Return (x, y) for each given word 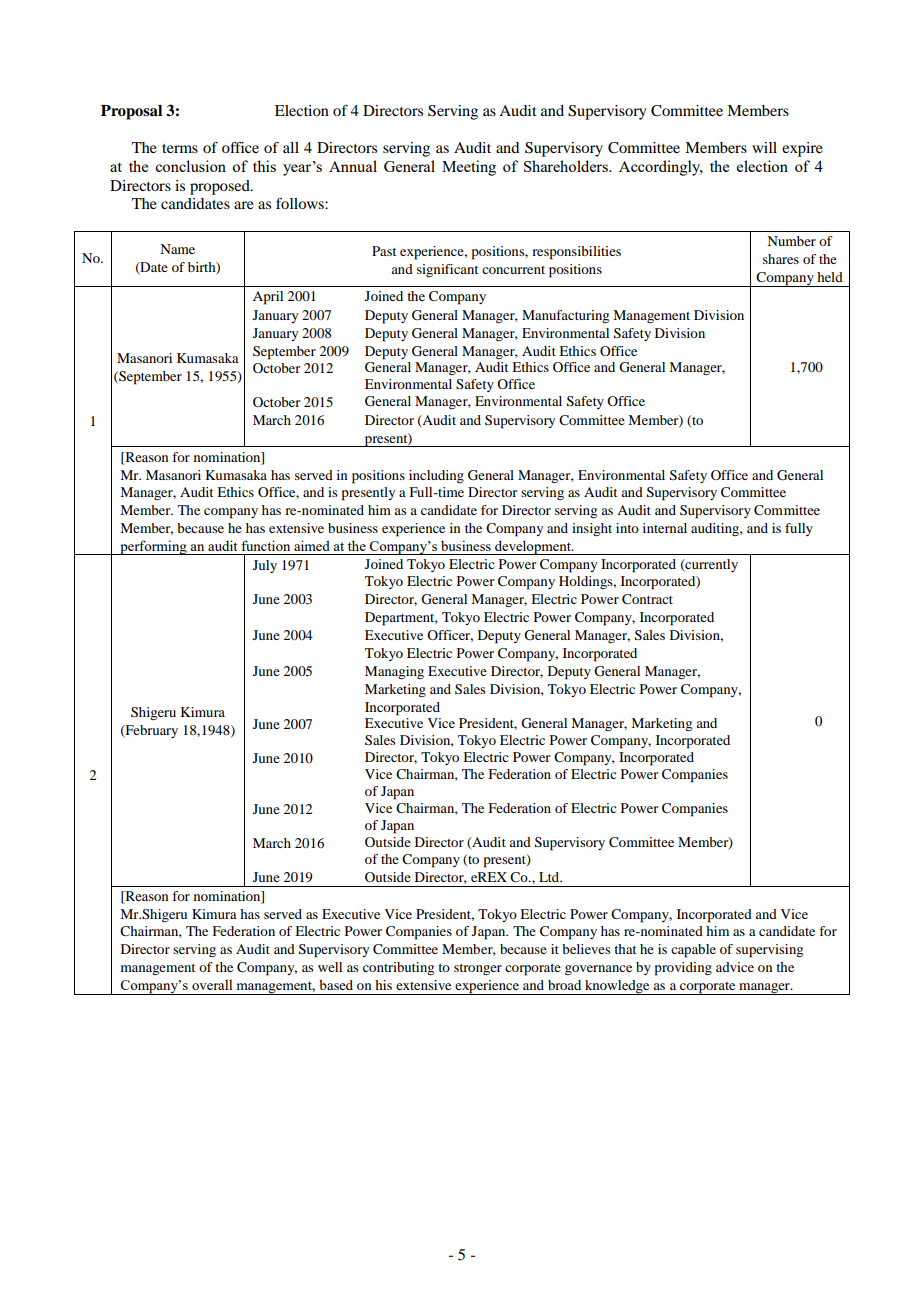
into (627, 528)
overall (212, 985)
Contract (647, 599)
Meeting (469, 168)
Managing (394, 672)
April (268, 298)
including (436, 476)
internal (665, 528)
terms (180, 148)
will (764, 147)
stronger (478, 969)
